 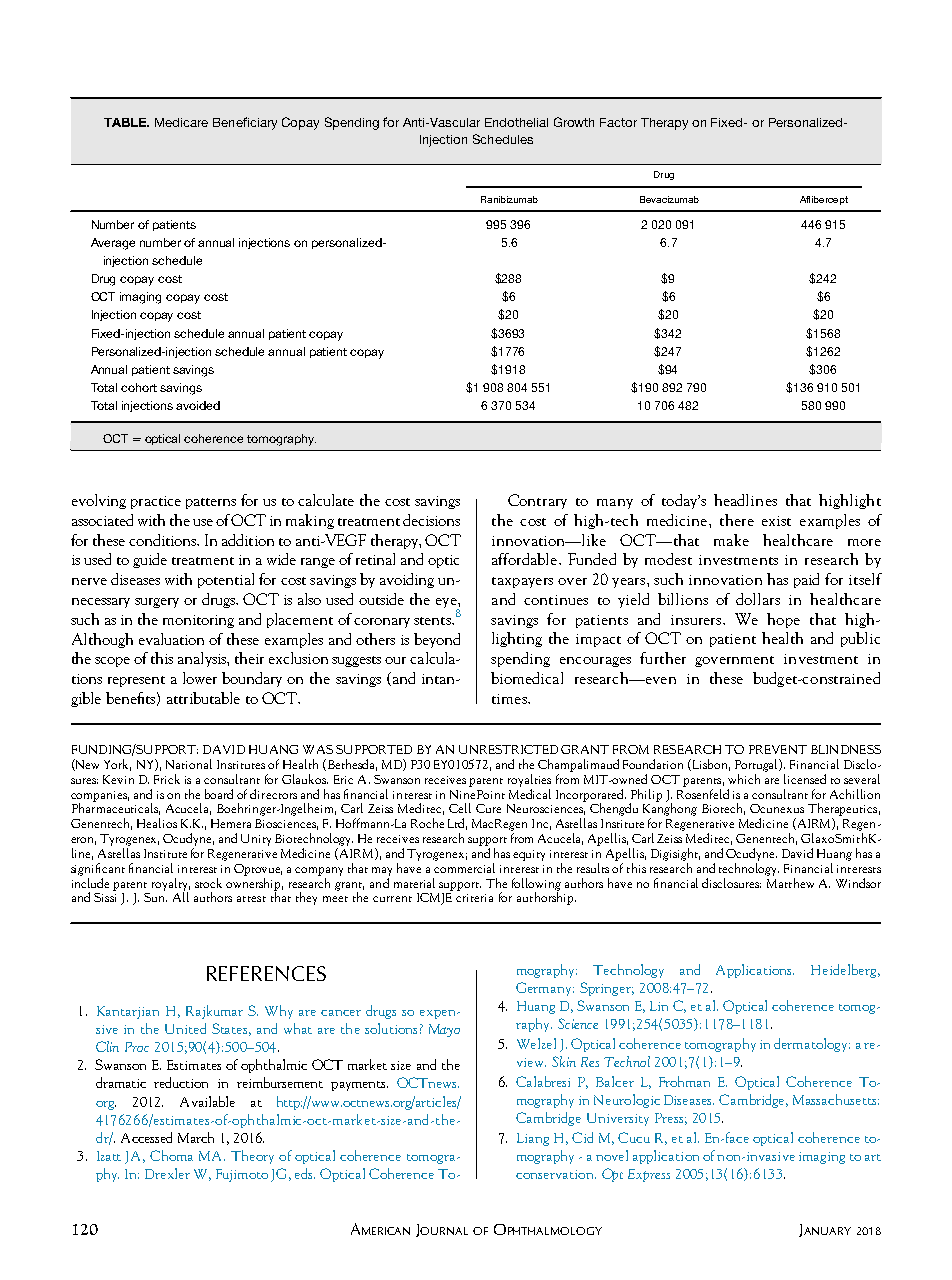 I want to click on Bevacizumab, so click(x=669, y=199).
